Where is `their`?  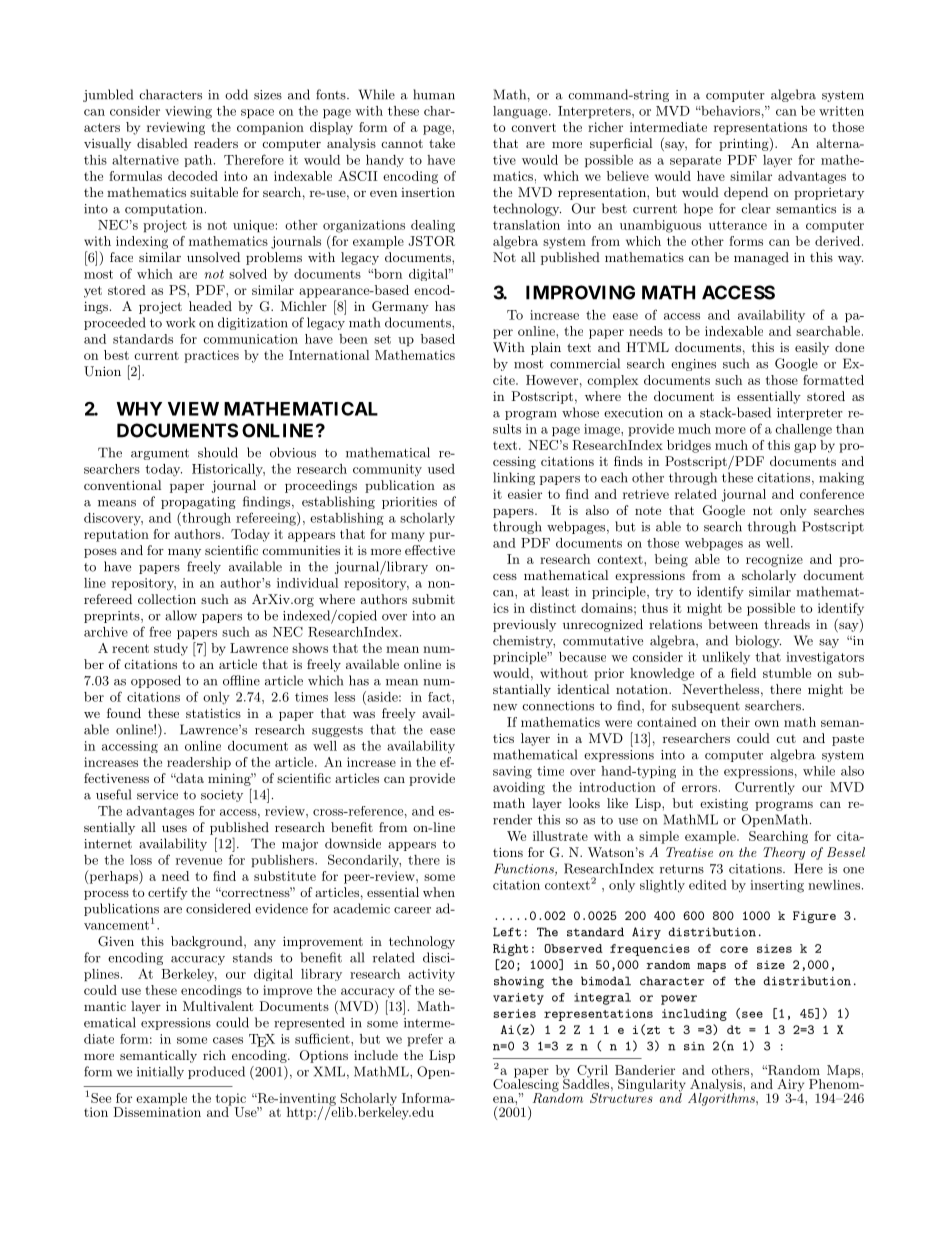 their is located at coordinates (735, 722).
